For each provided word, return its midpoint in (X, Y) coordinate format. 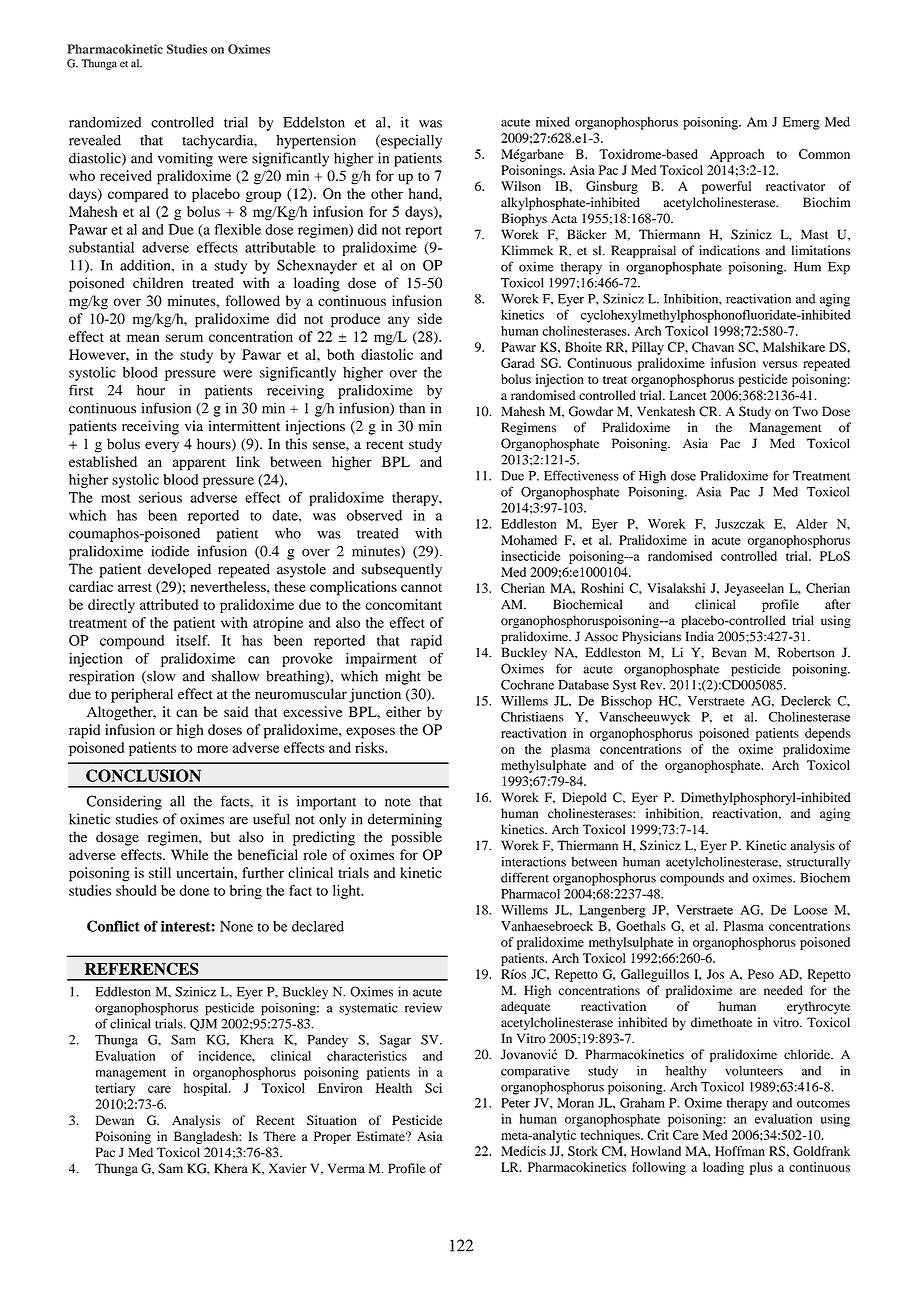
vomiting (185, 159)
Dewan (115, 1120)
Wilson (521, 186)
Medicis (523, 1151)
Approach (737, 155)
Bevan (729, 652)
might (403, 677)
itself (193, 640)
